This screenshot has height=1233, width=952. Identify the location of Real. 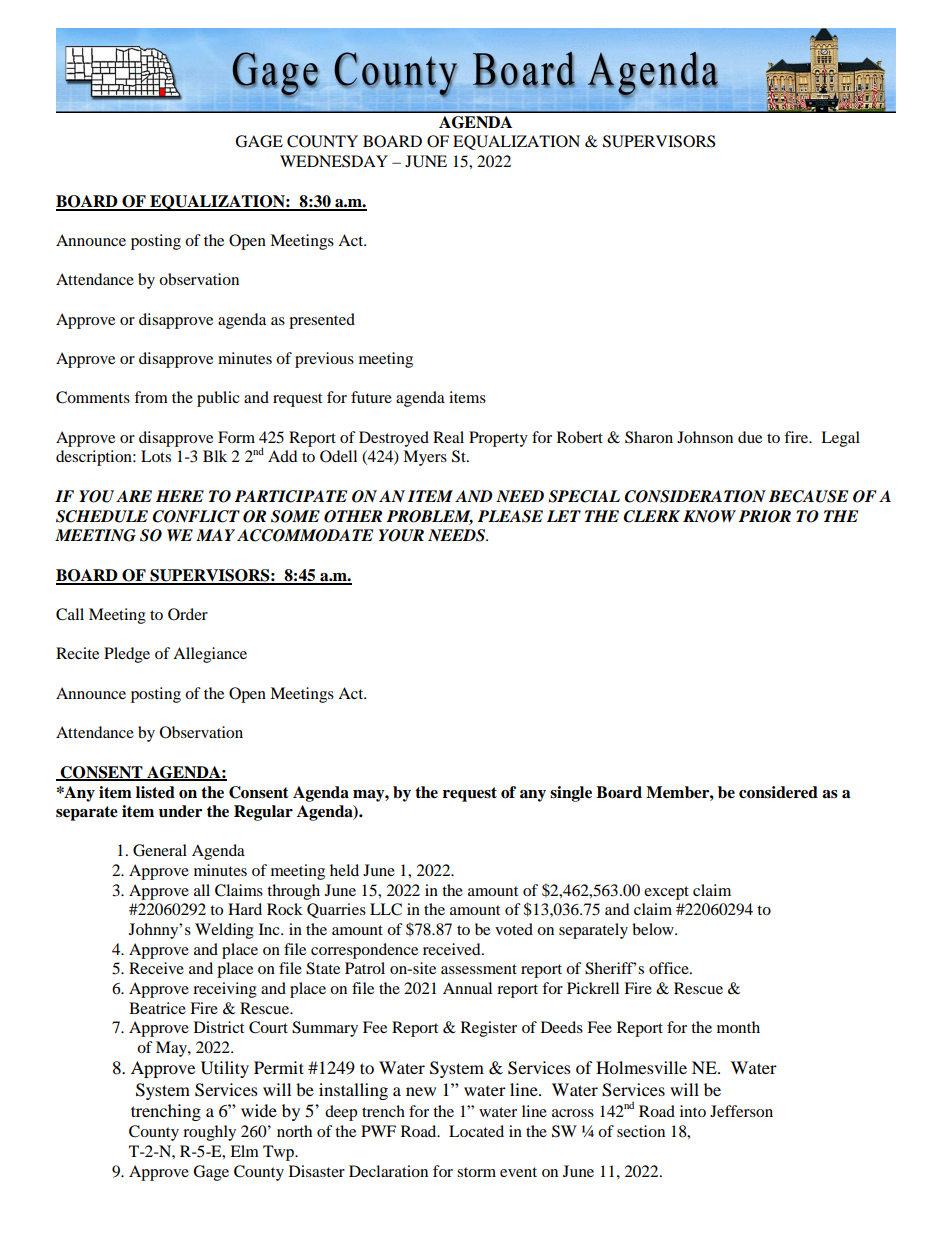
(448, 437).
